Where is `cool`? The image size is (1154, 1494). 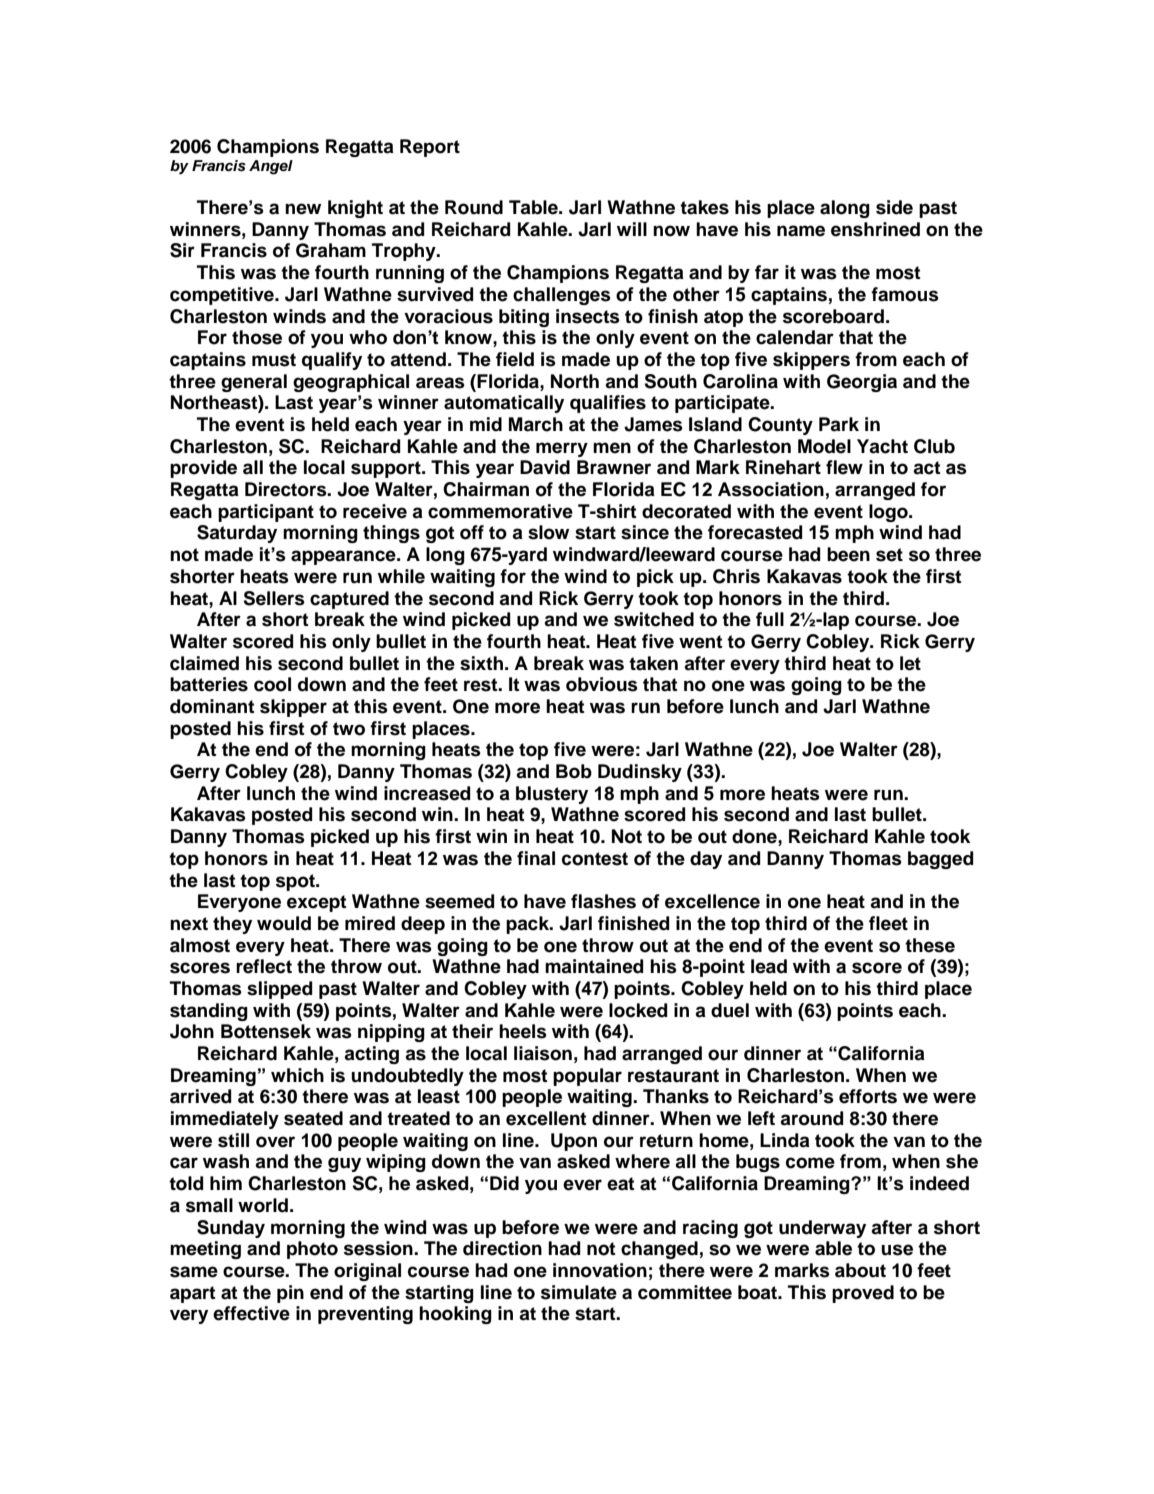 cool is located at coordinates (272, 684).
